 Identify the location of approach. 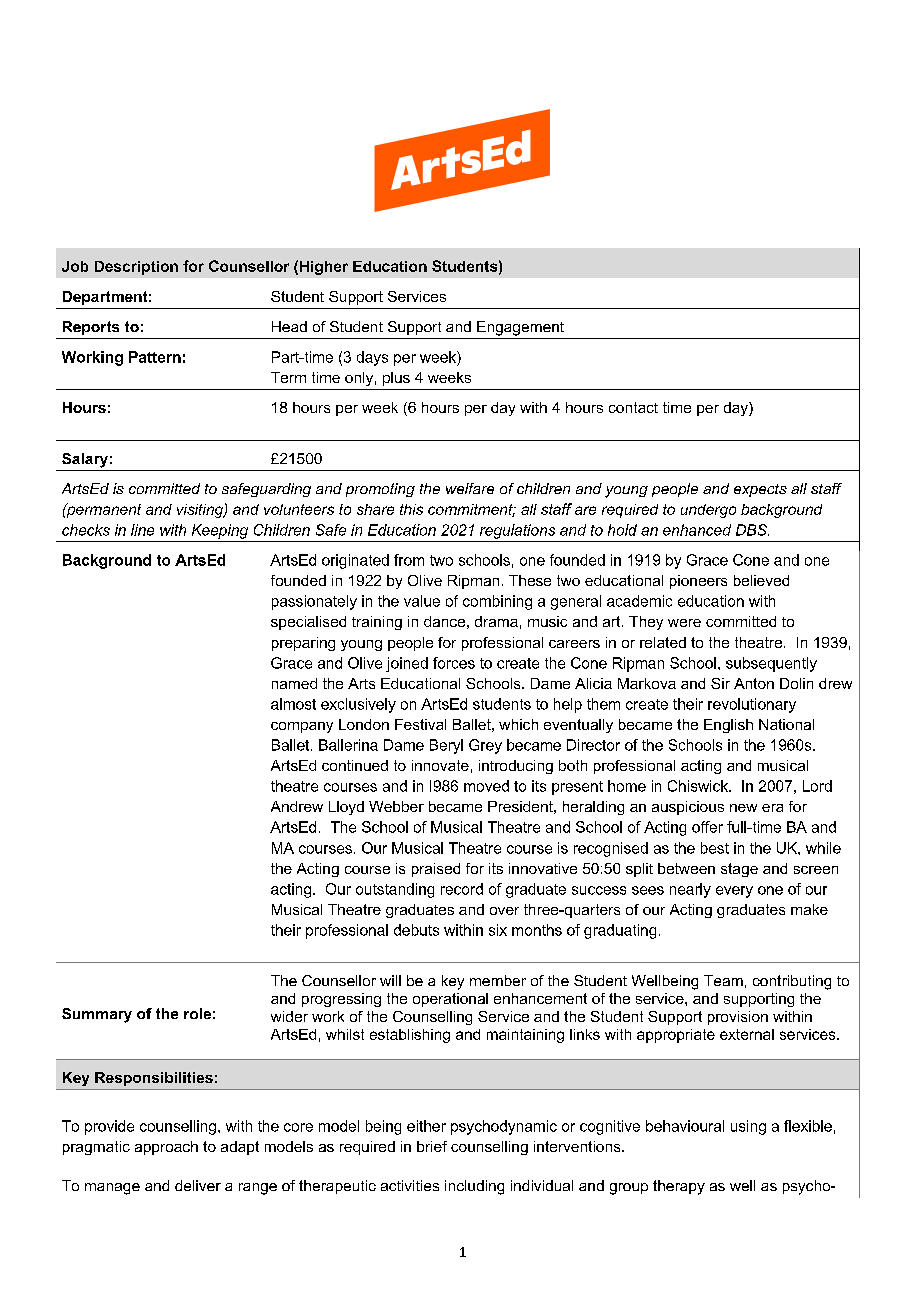
(166, 1148).
